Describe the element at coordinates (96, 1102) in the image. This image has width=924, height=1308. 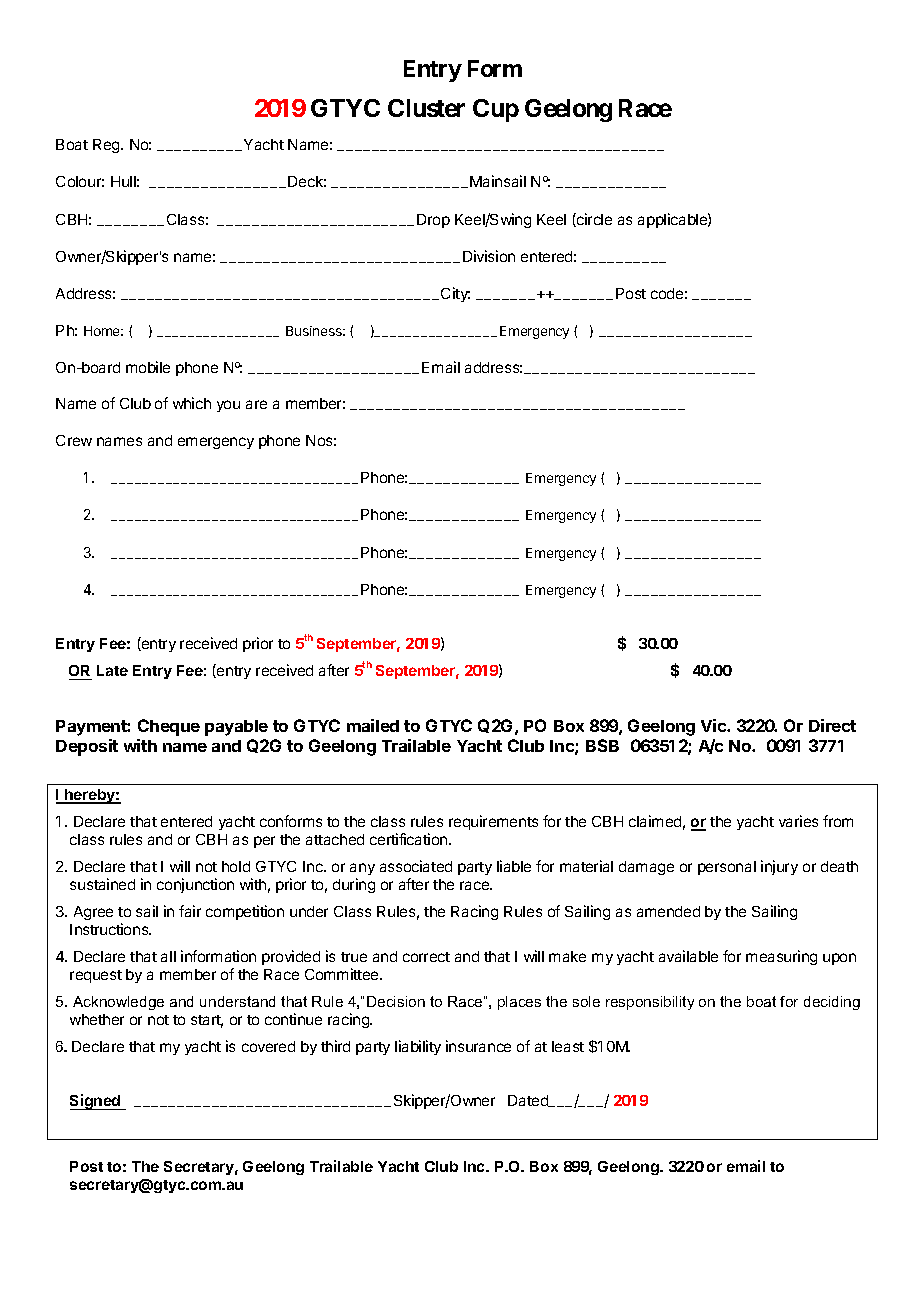
I see `Signed` at that location.
